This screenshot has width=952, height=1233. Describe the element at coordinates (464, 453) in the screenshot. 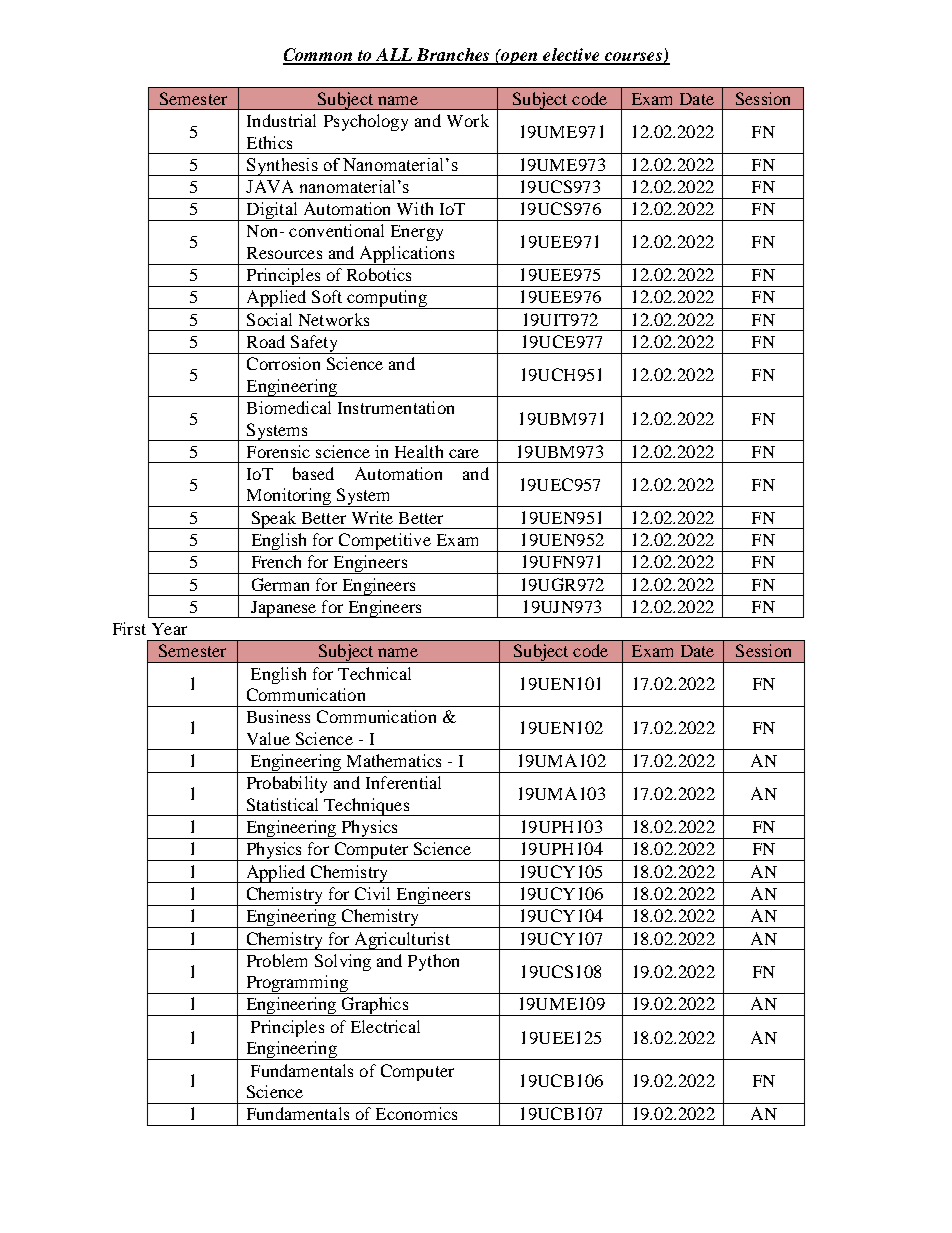

I see `care` at that location.
